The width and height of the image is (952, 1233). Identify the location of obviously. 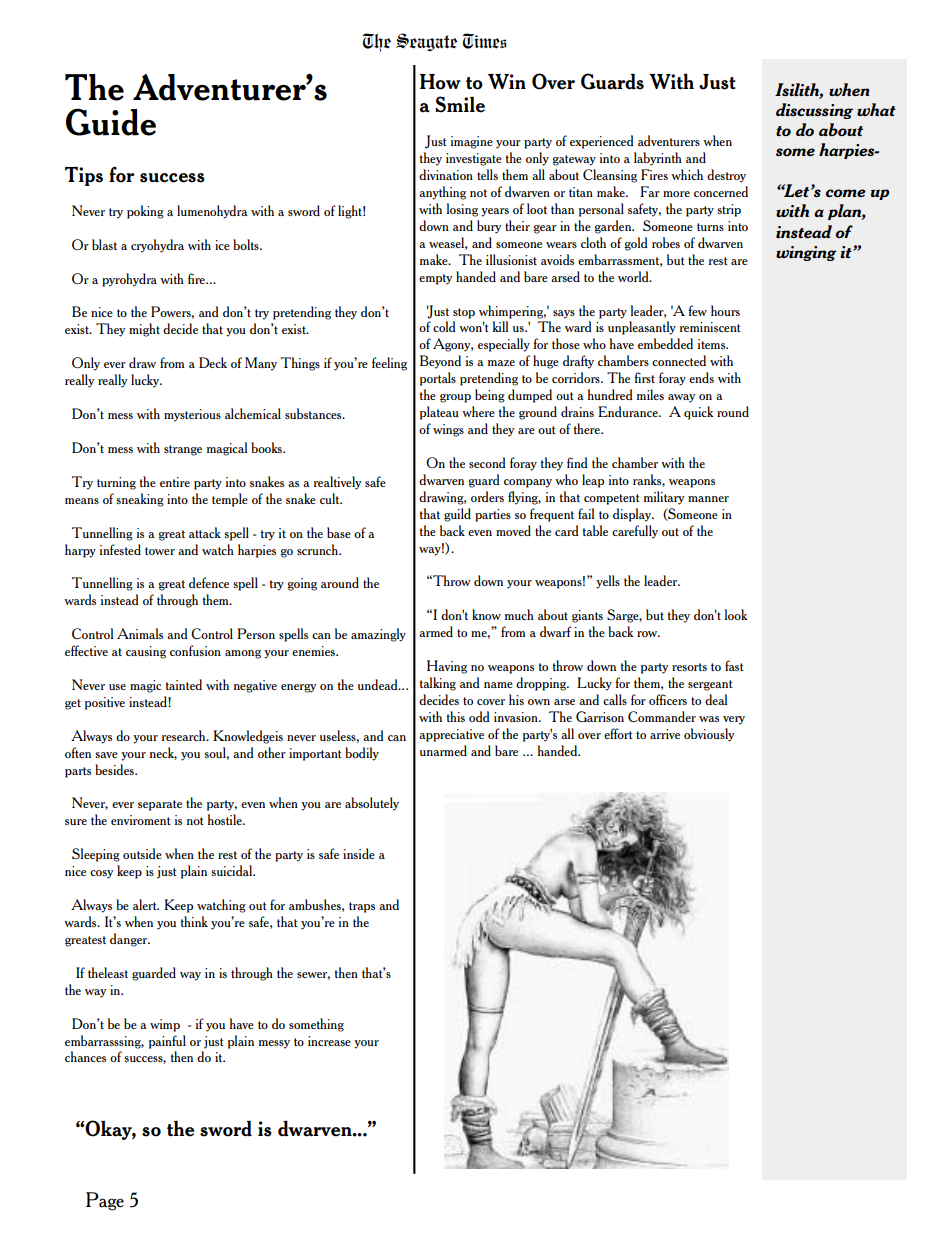
(709, 735).
